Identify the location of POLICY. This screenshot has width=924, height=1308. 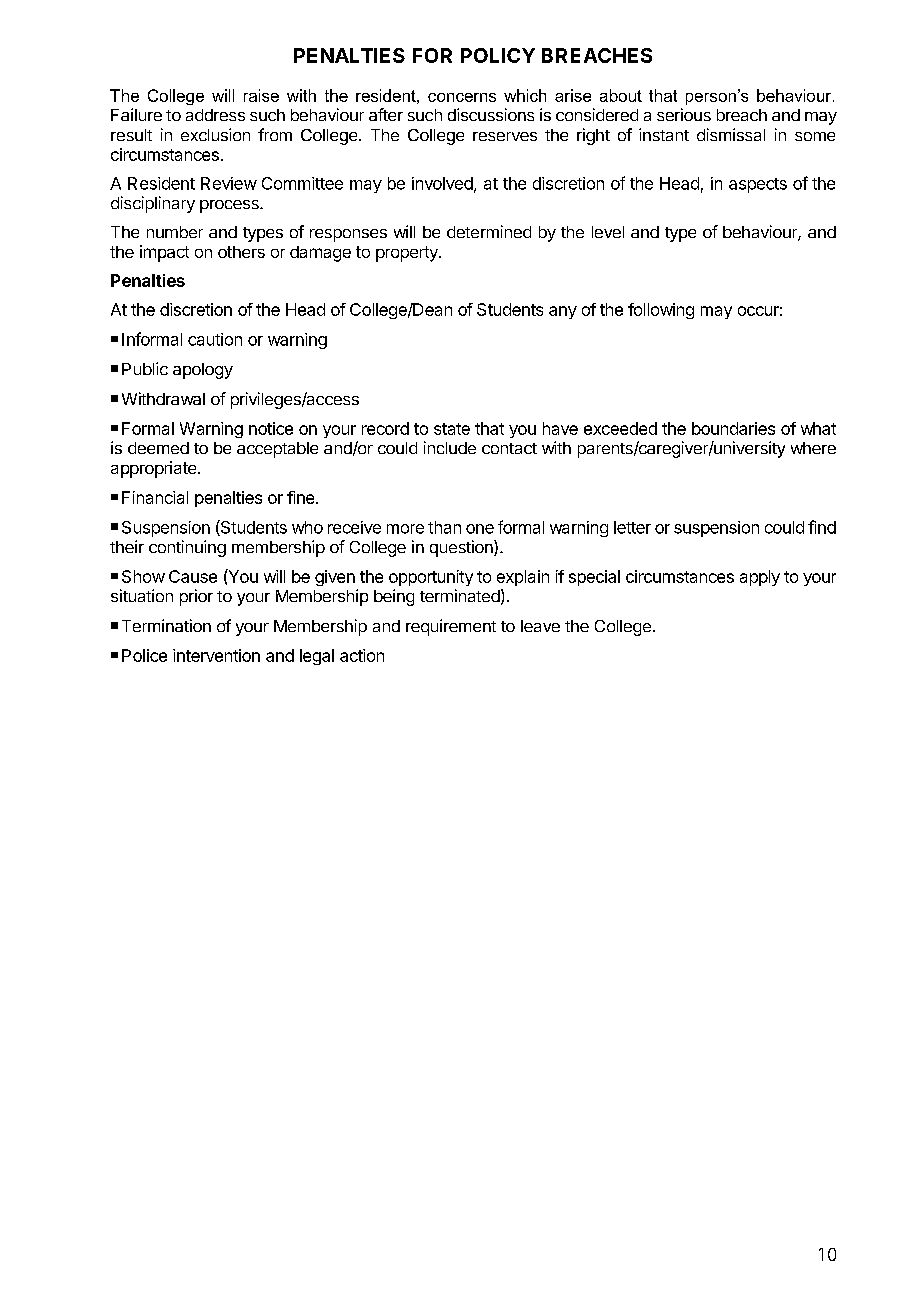
(498, 55).
